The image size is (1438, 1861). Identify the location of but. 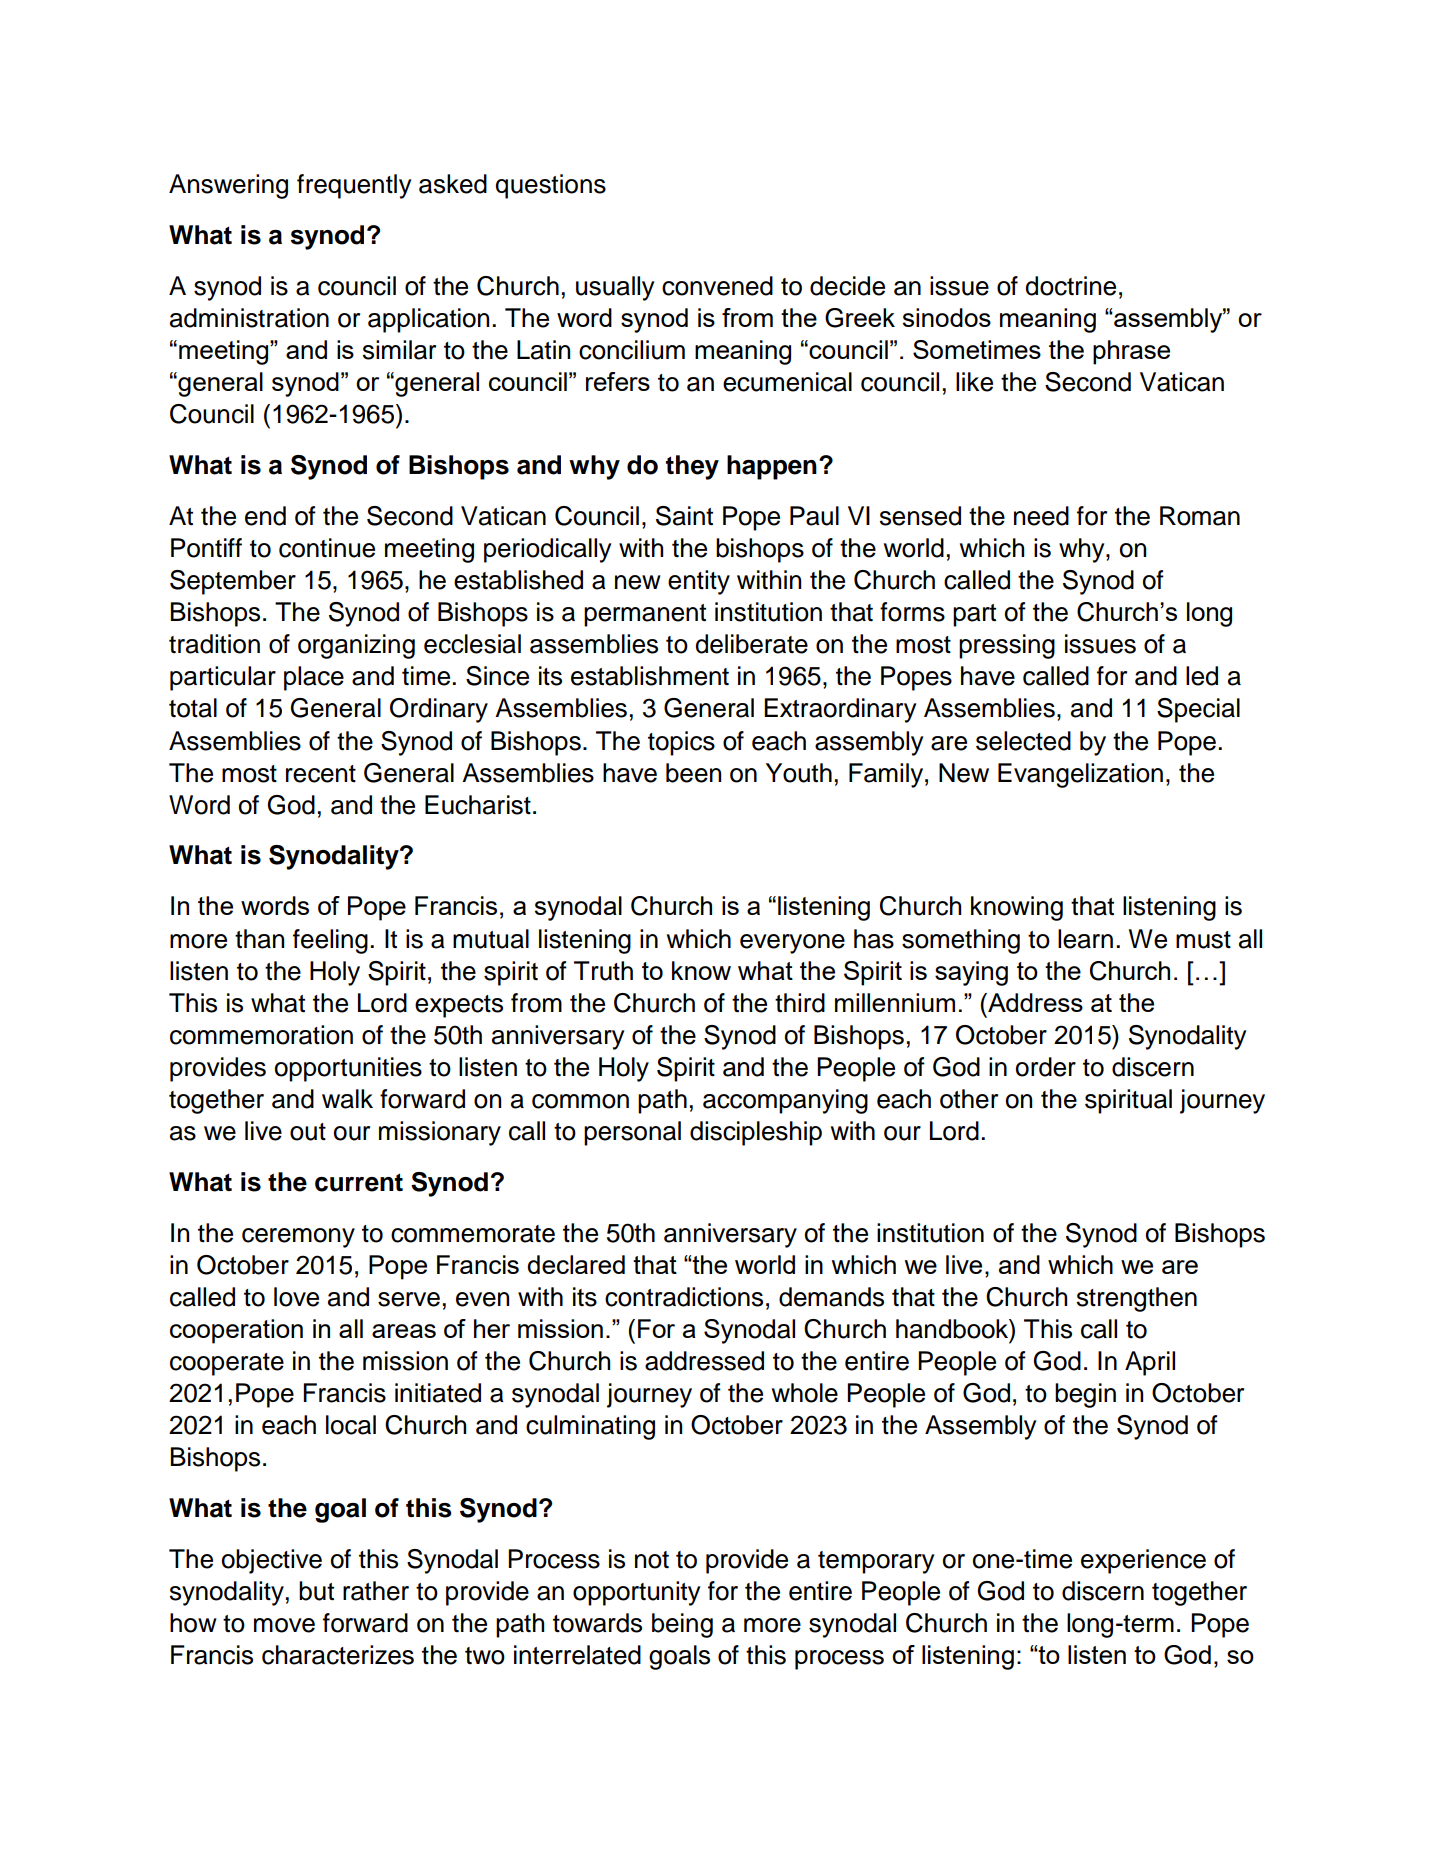
(316, 1591).
